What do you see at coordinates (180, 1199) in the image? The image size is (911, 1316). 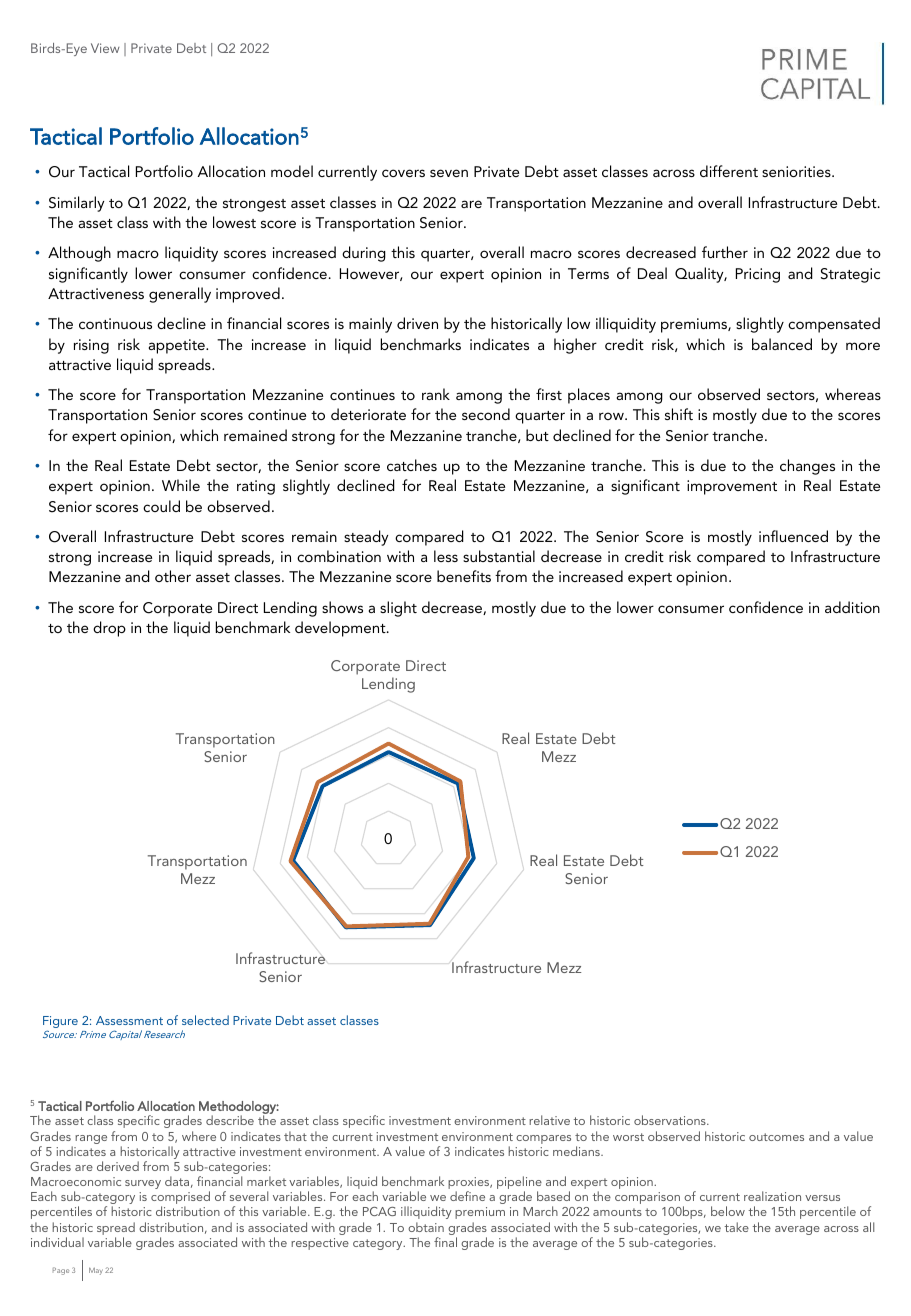 I see `comprised` at bounding box center [180, 1199].
